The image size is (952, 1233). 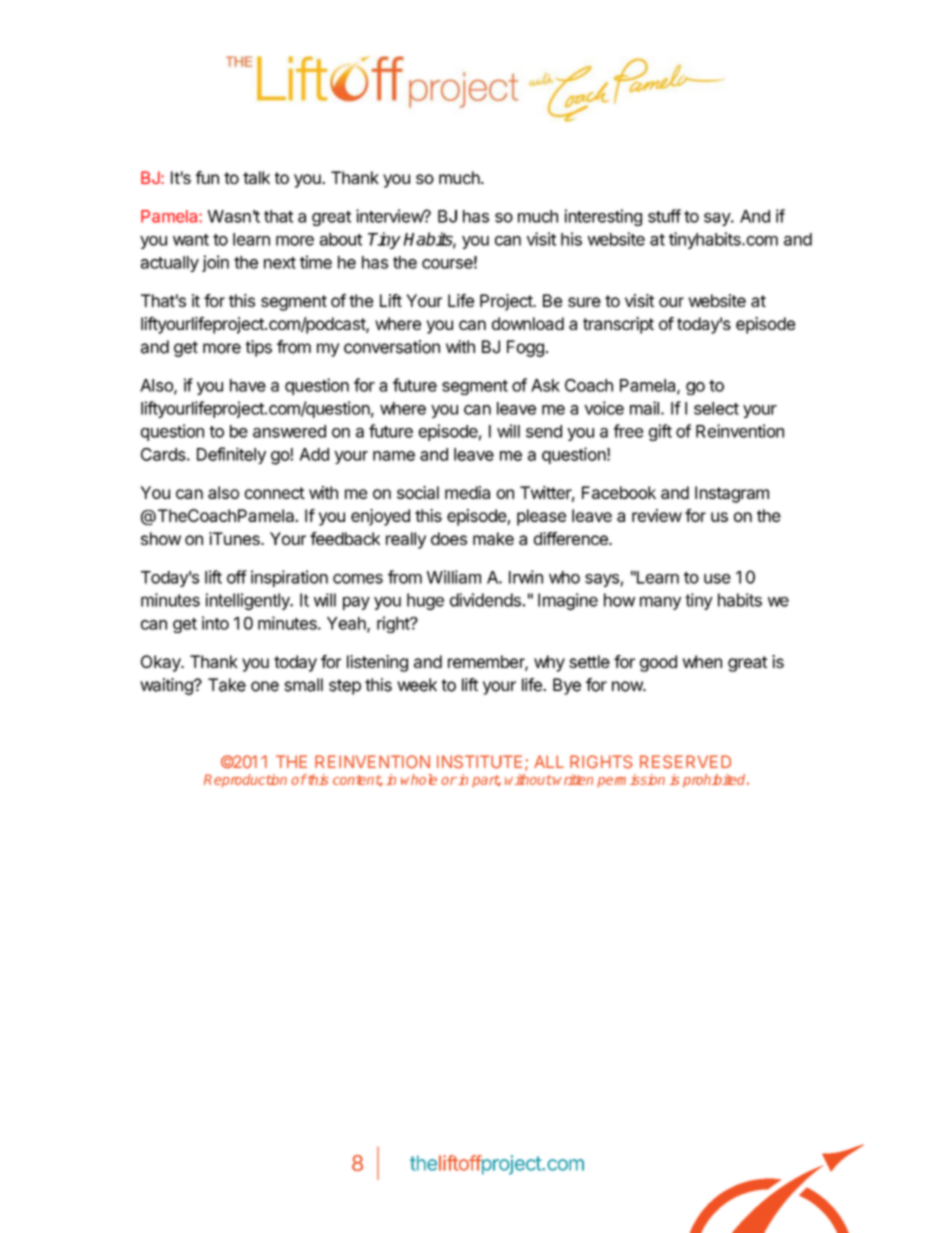 I want to click on use, so click(x=717, y=579).
